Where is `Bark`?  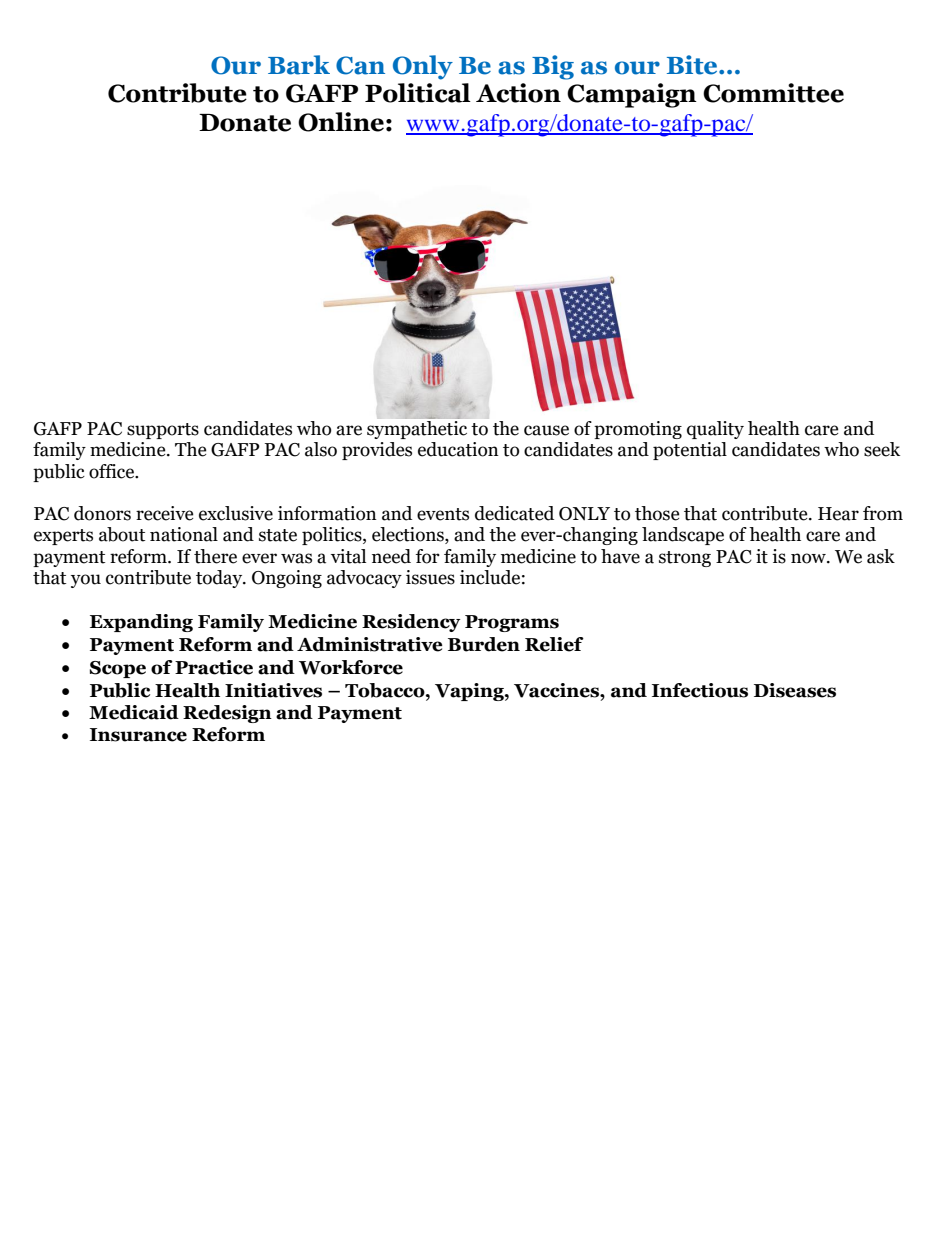
Bark is located at coordinates (299, 65).
